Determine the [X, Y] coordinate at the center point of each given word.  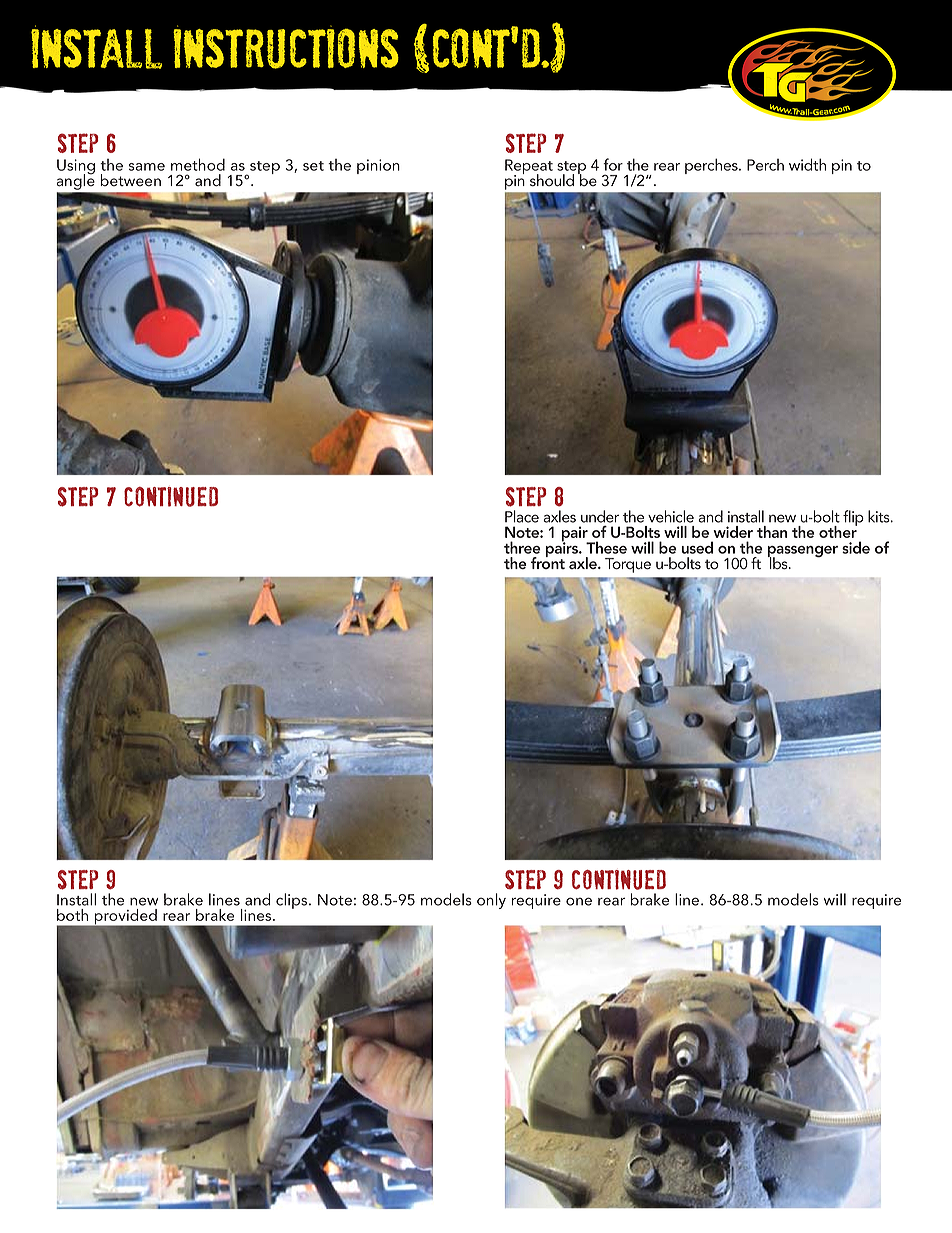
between [131, 180]
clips [293, 901]
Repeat [529, 168]
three [522, 547]
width [807, 164]
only [491, 901]
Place [522, 516]
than [772, 532]
